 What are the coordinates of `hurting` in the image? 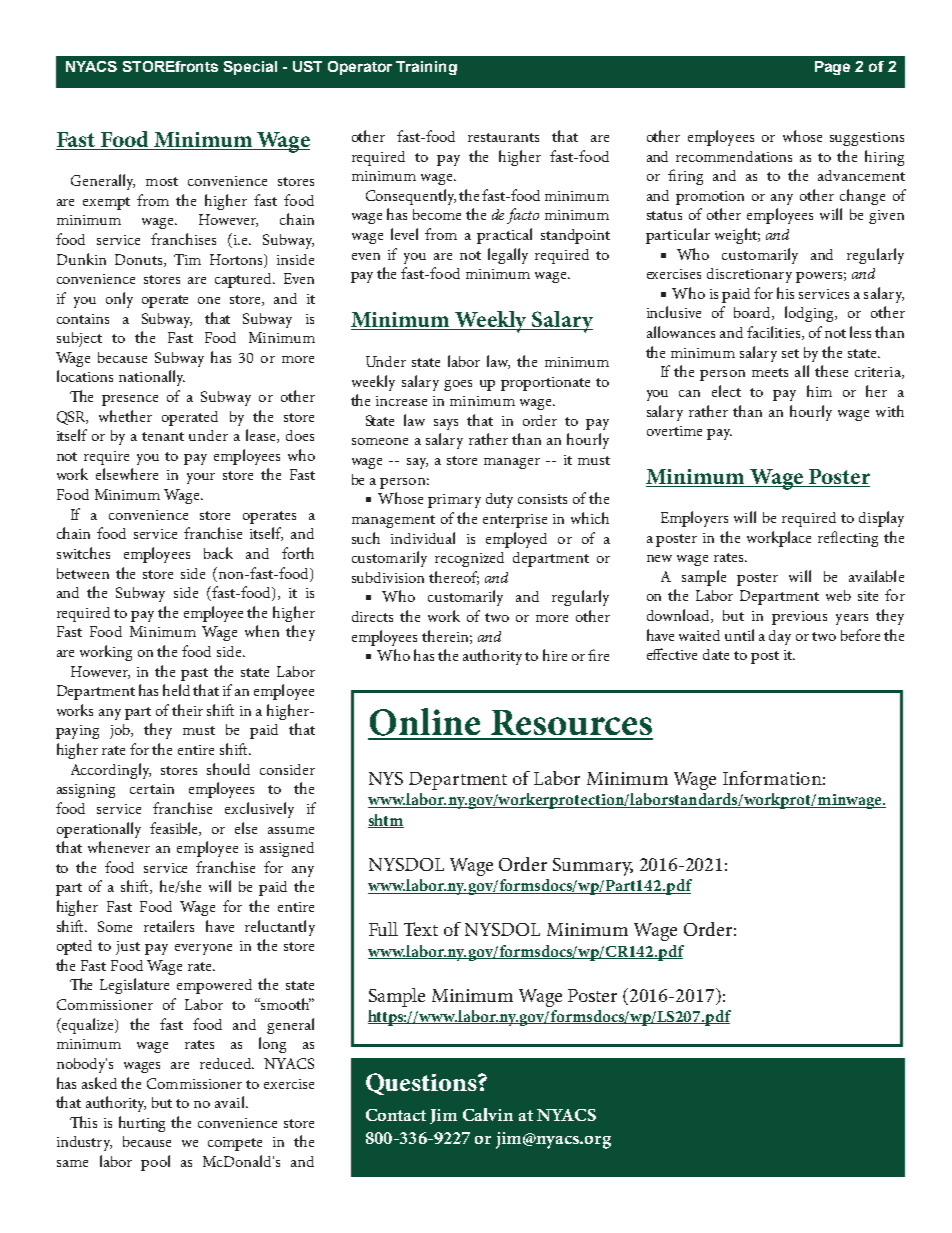 It's located at (142, 1124).
